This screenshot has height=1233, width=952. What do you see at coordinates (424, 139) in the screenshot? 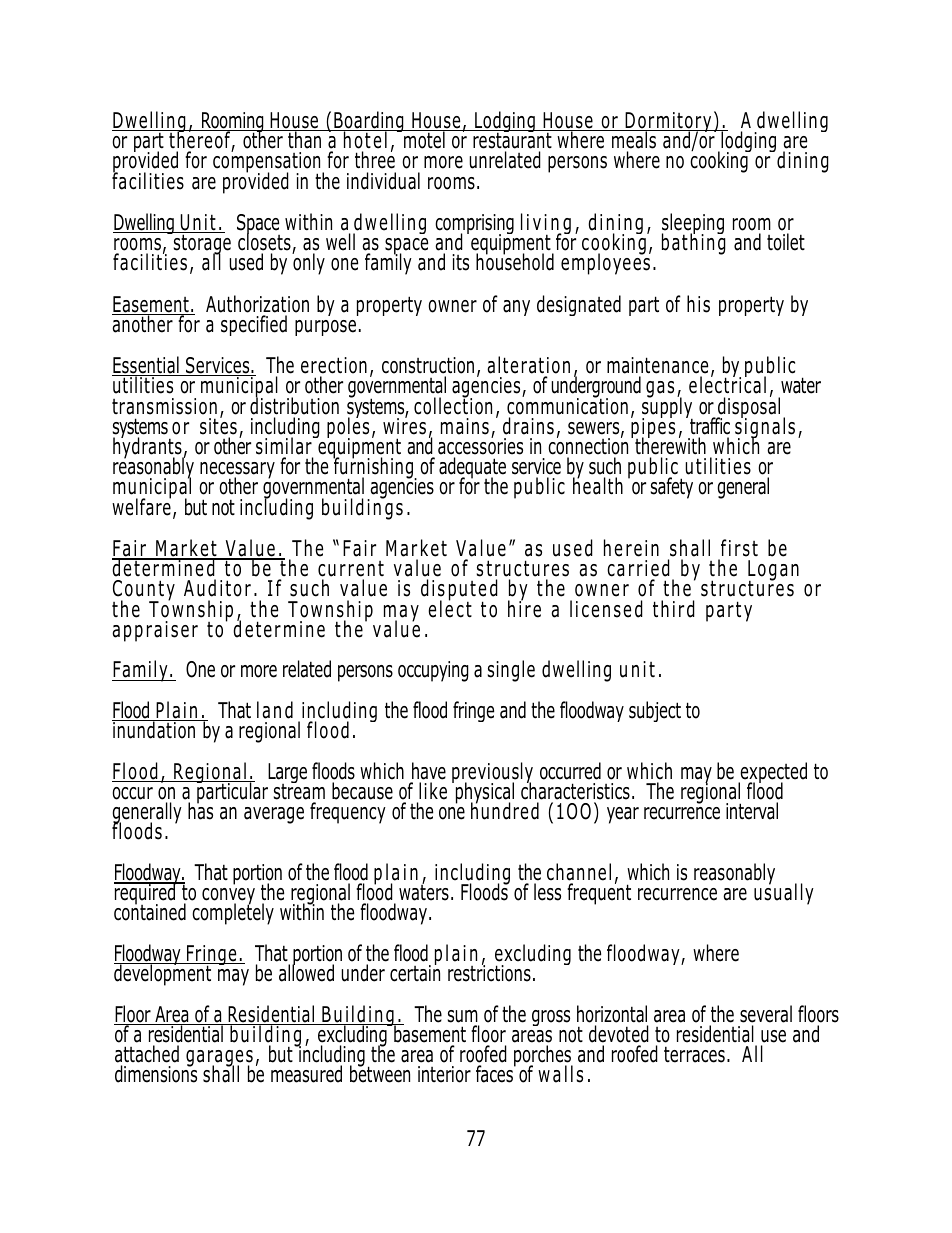
I see `motel` at bounding box center [424, 139].
